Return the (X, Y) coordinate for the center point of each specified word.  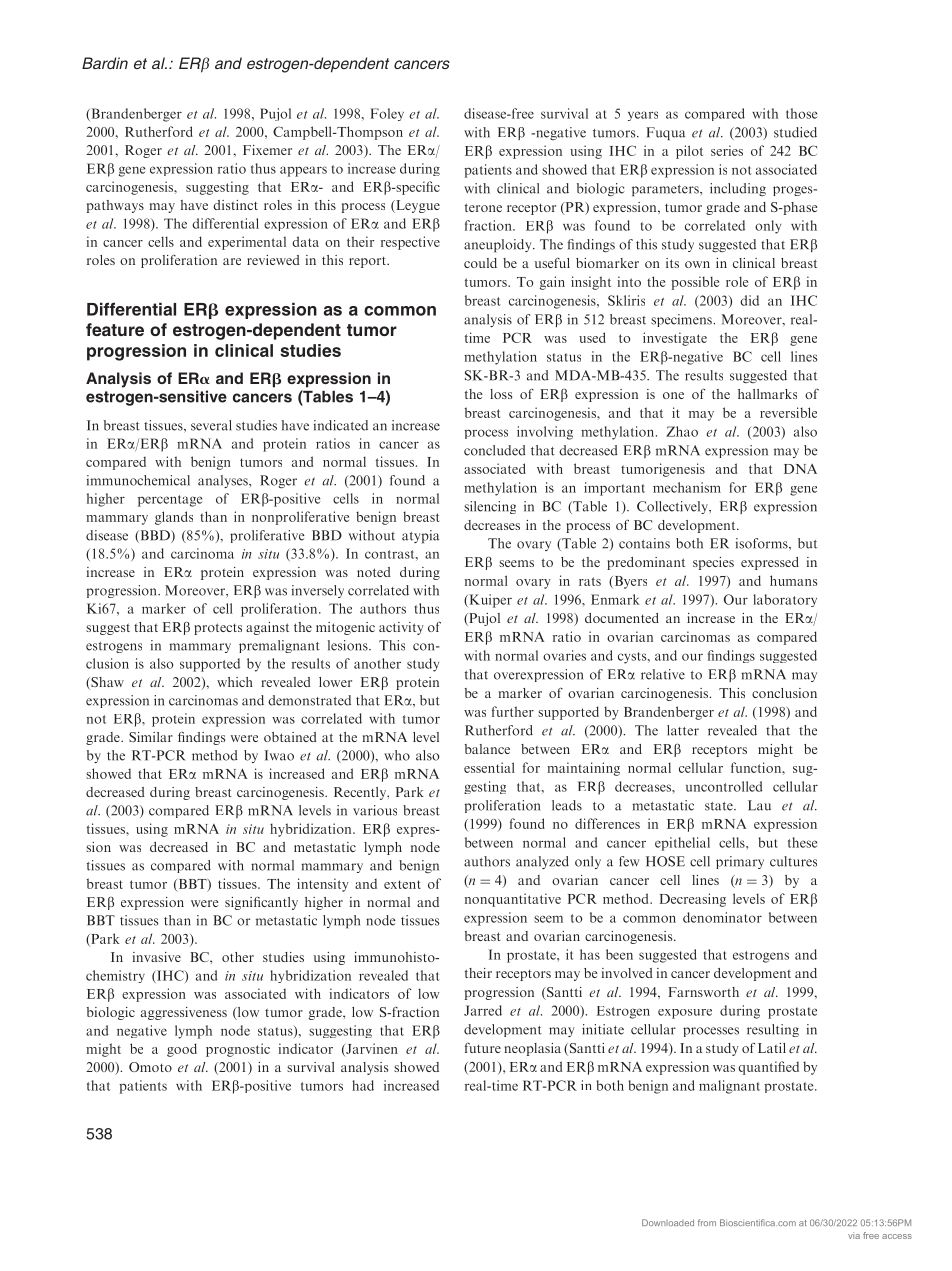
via (854, 1235)
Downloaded (668, 1222)
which (235, 682)
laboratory (785, 600)
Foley (387, 114)
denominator (722, 917)
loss (501, 394)
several (211, 425)
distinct (235, 205)
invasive (157, 957)
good (182, 1050)
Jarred (483, 1010)
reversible (788, 412)
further (513, 711)
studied (795, 132)
